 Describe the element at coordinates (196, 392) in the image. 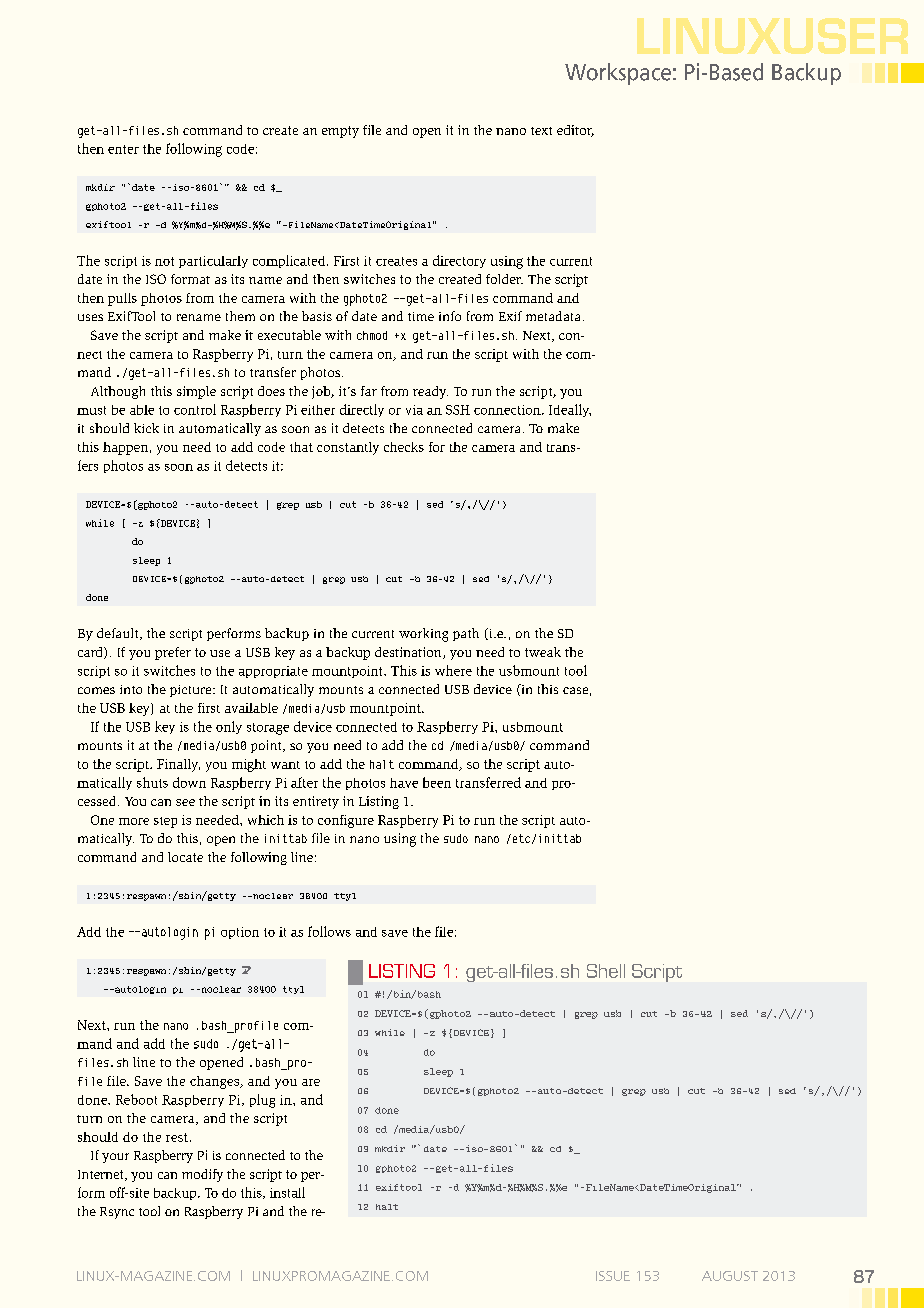

I see `simple` at that location.
